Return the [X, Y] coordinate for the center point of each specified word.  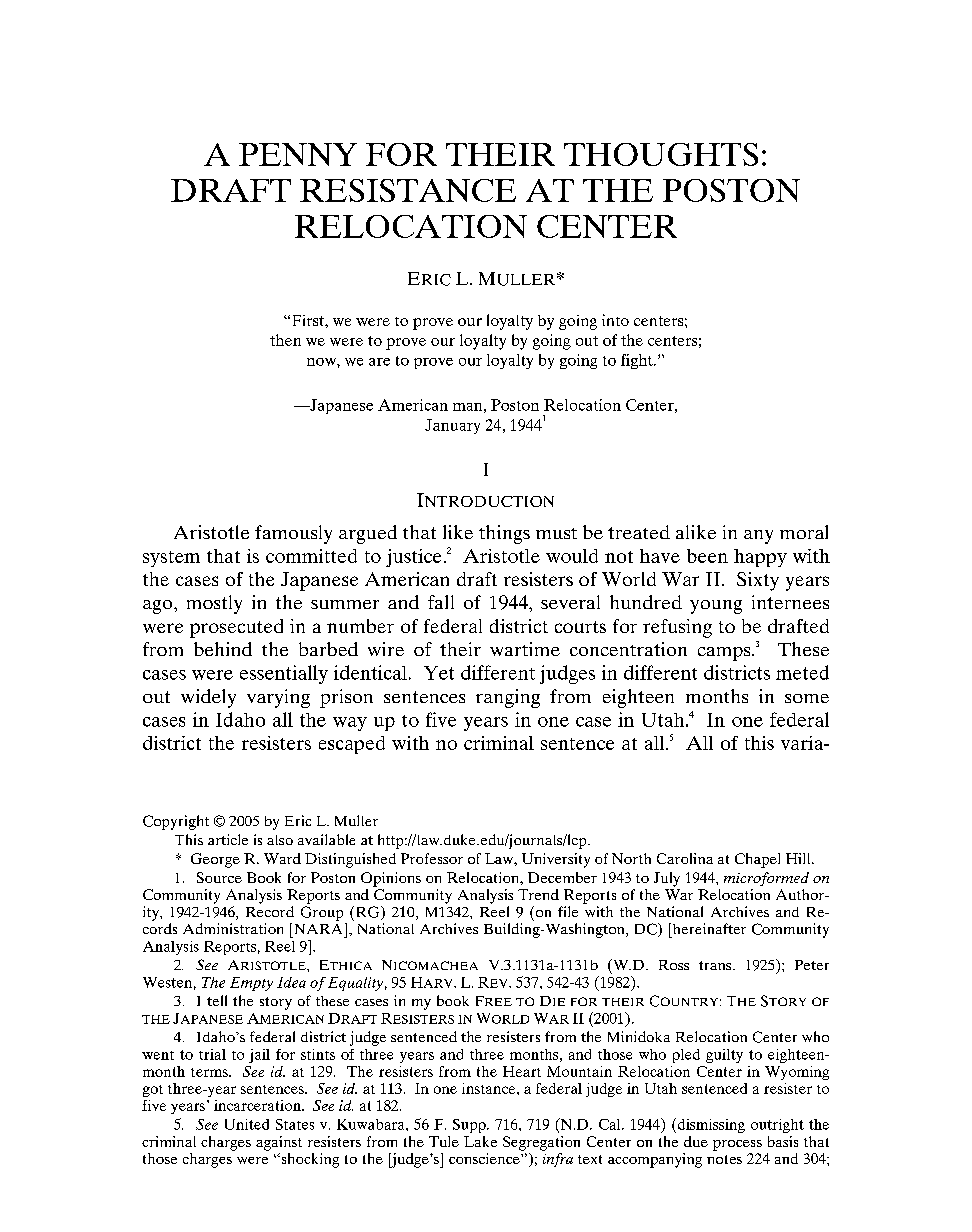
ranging [508, 698]
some [807, 698]
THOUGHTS [661, 154]
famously [293, 534]
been [707, 556]
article [228, 839]
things [504, 534]
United [247, 1124]
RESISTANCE [408, 190]
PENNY [298, 154]
